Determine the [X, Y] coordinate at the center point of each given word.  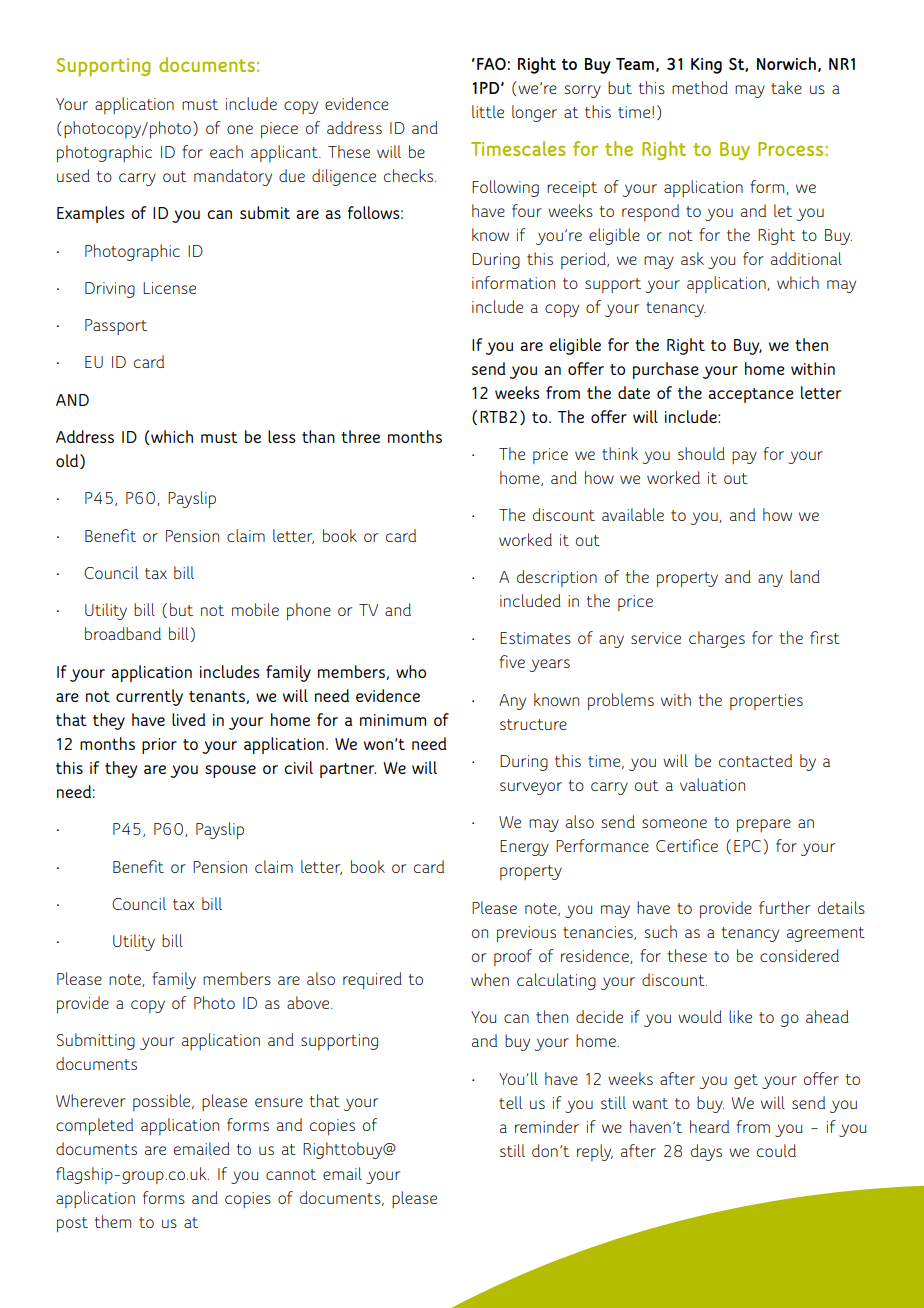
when [490, 979]
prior [159, 746]
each [226, 151]
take [786, 87]
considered [799, 955]
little [488, 111]
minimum [393, 720]
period [584, 260]
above [309, 1002]
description [557, 578]
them [113, 1221]
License [169, 288]
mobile [255, 609]
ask [692, 258]
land [805, 576]
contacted [755, 760]
